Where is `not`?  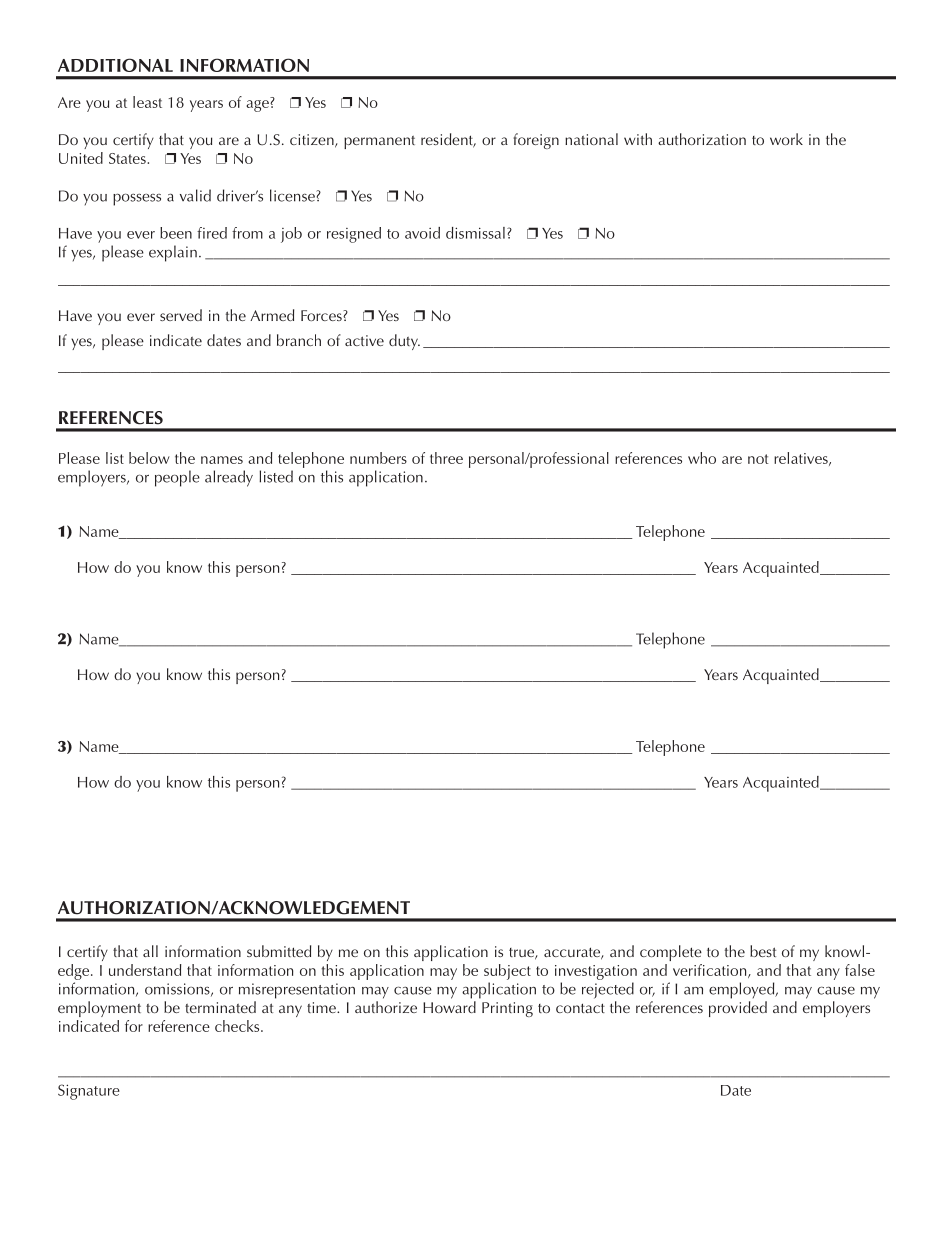 not is located at coordinates (758, 459).
